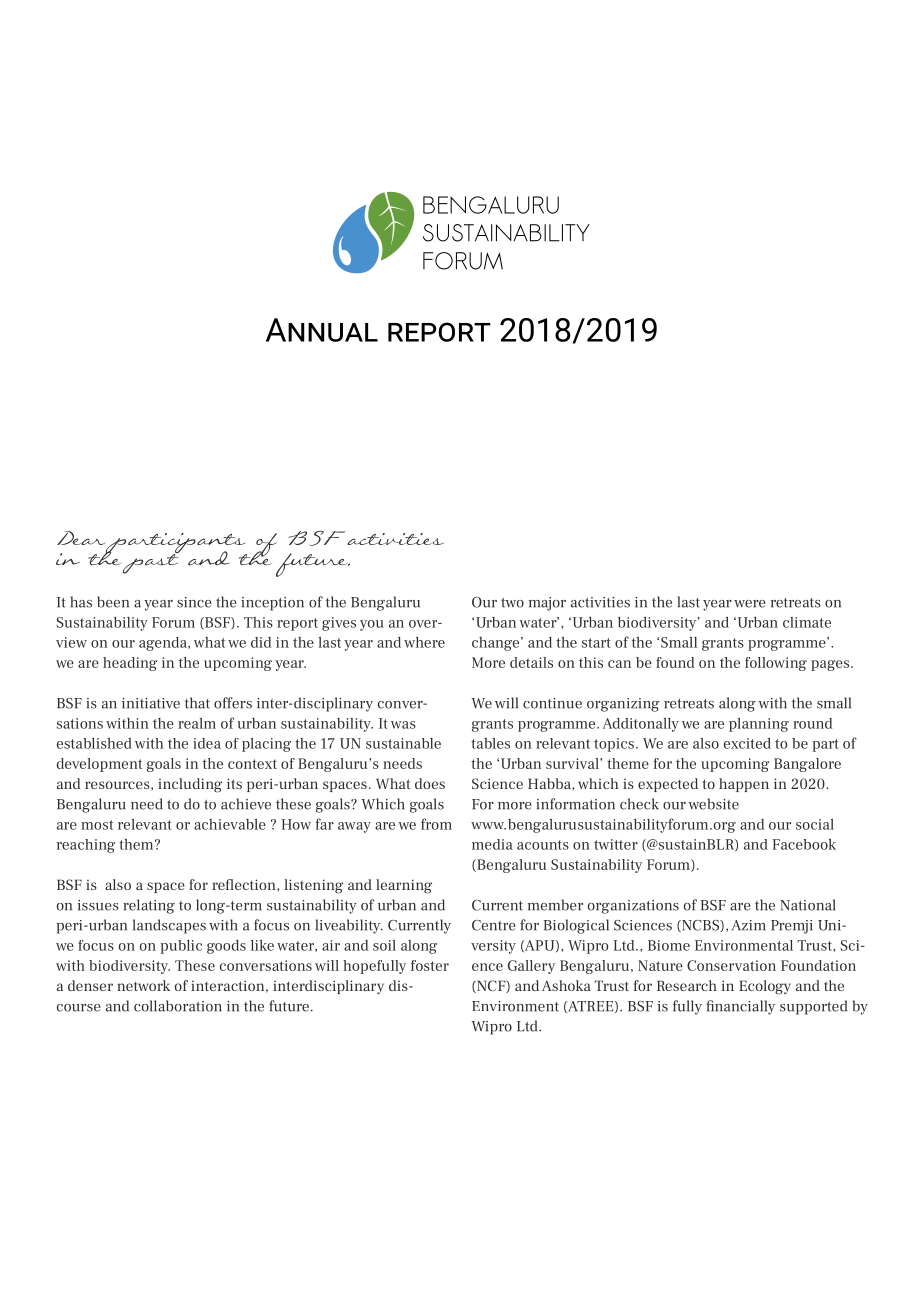 This document has width=924, height=1308. I want to click on following, so click(776, 664).
